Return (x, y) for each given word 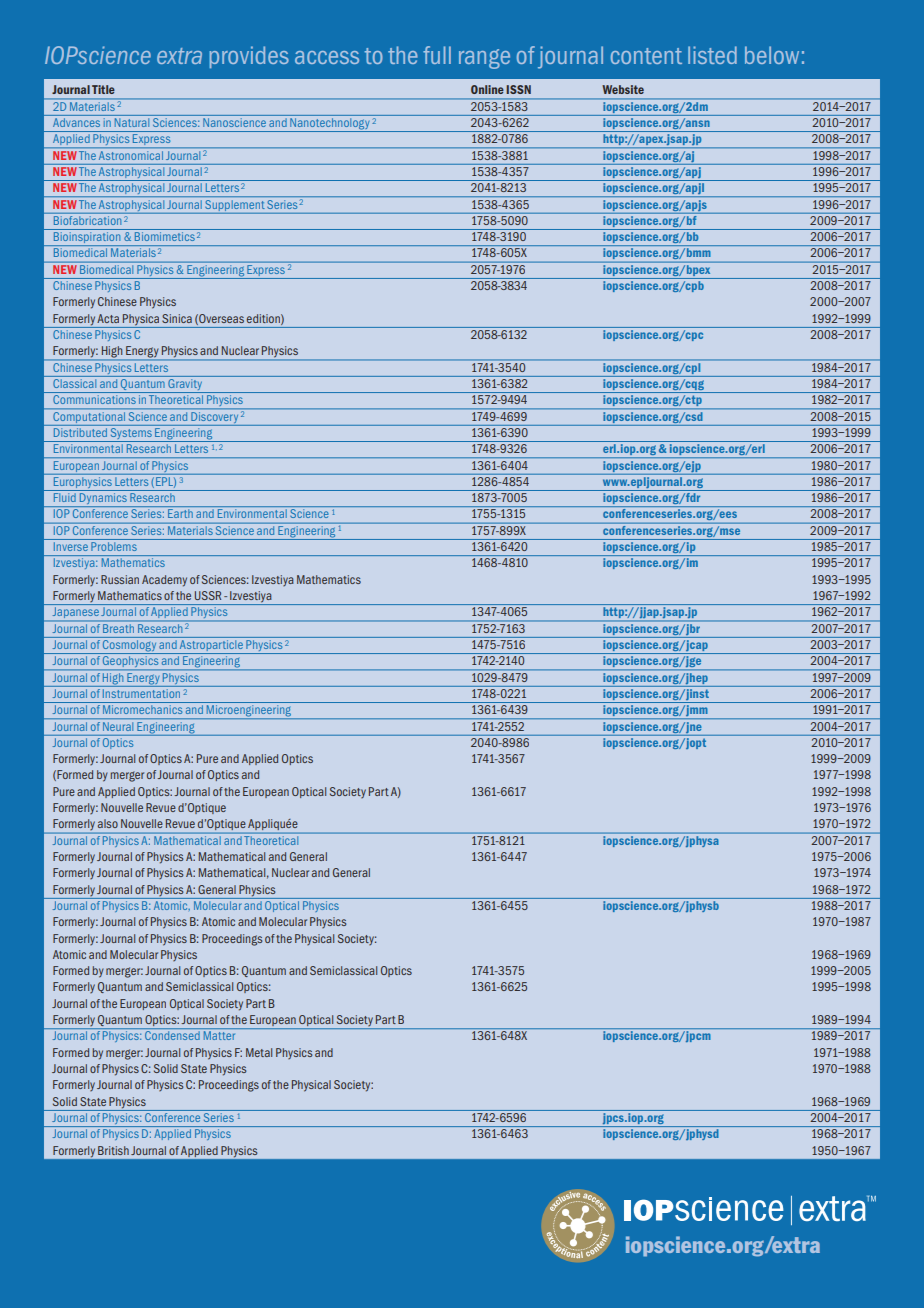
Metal (259, 1052)
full (437, 55)
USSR (208, 595)
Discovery (214, 416)
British (113, 1150)
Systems (131, 433)
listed (712, 55)
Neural (118, 726)
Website (623, 89)
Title (103, 89)
